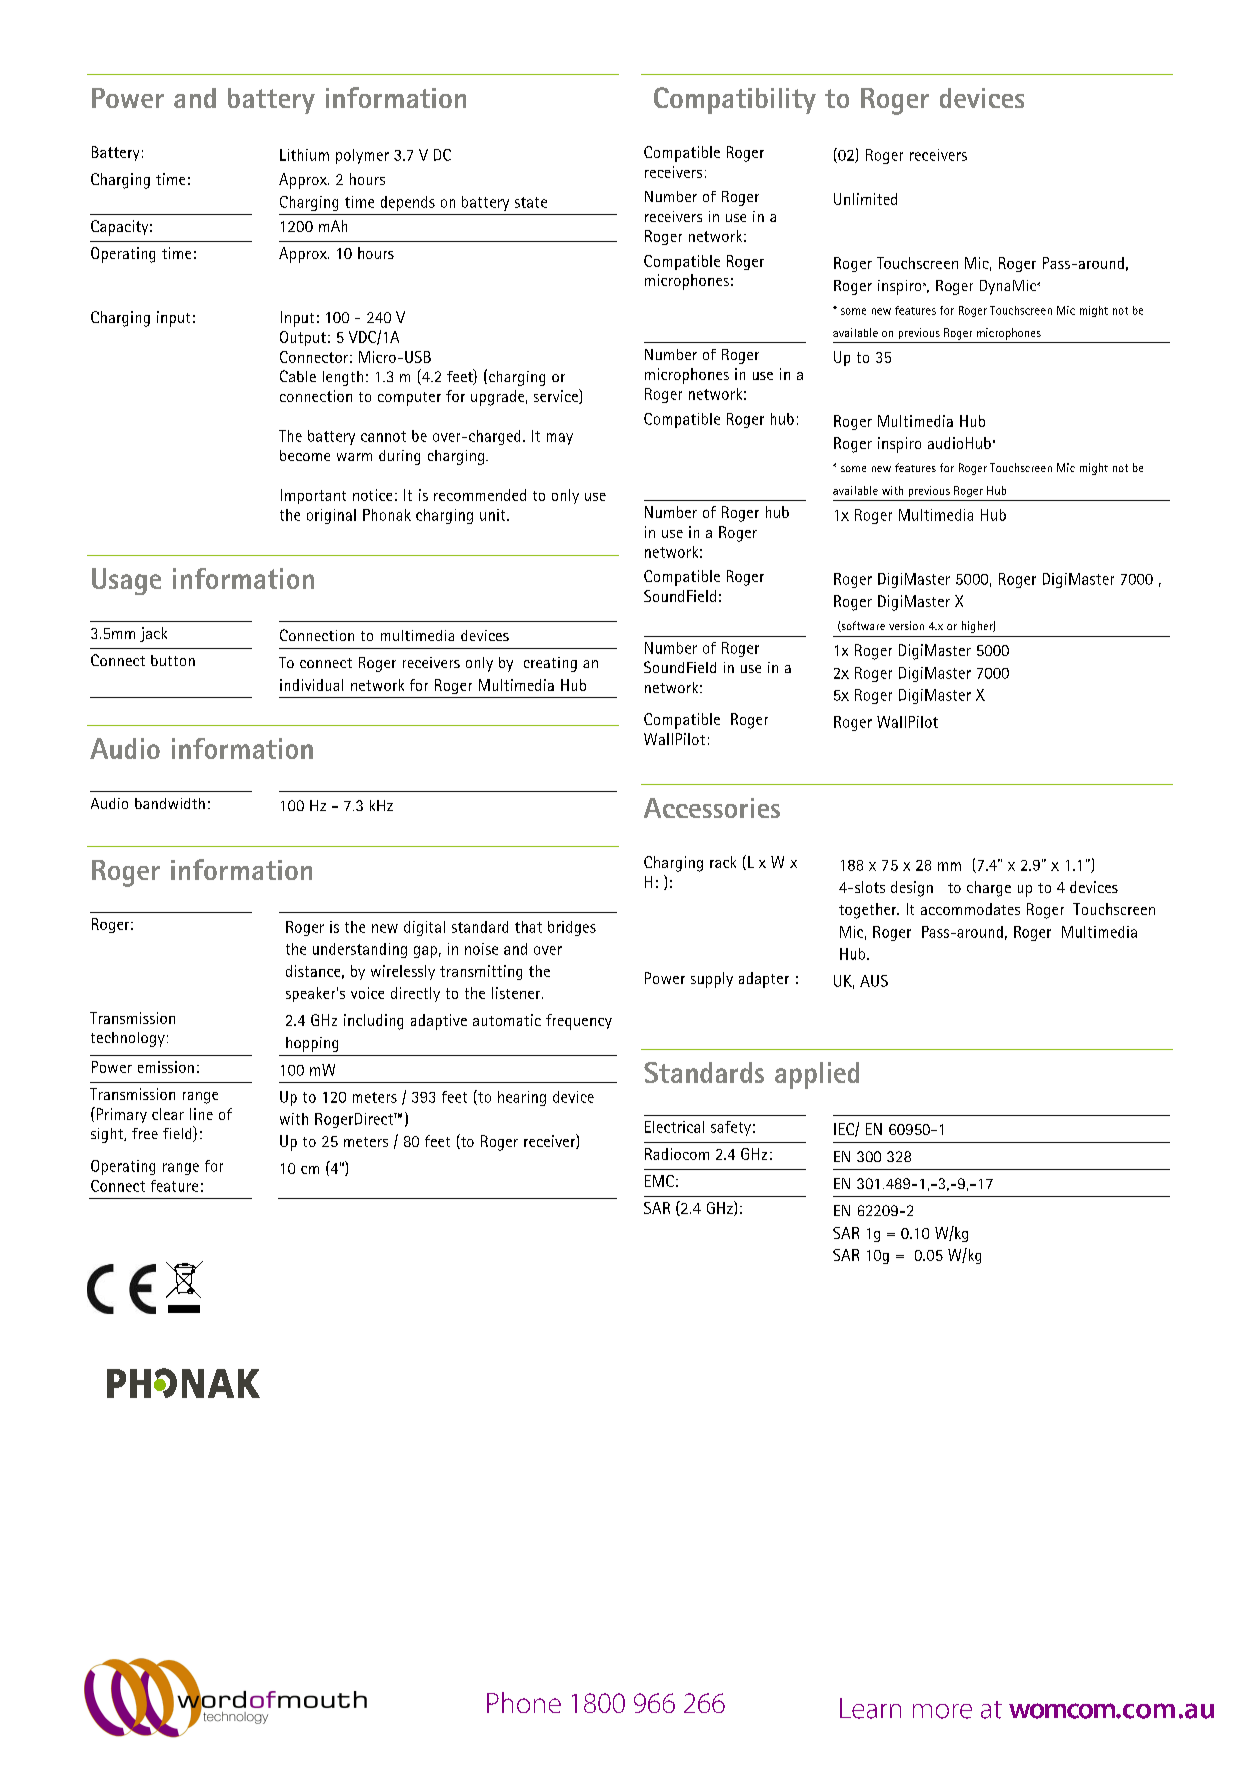  Describe the element at coordinates (942, 1711) in the screenshot. I see `more` at that location.
